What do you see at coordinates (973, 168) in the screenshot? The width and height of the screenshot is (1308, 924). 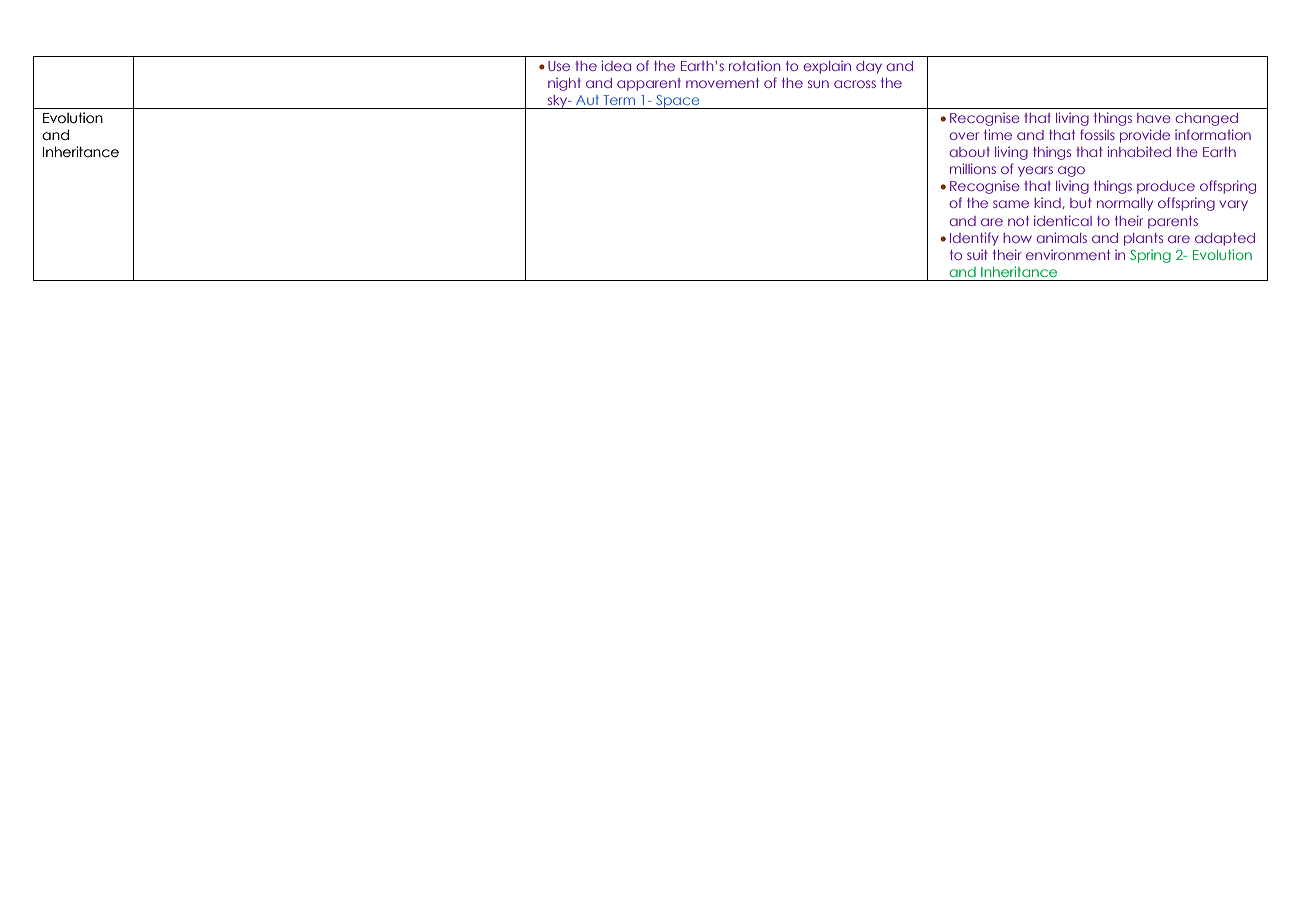 I see `millions` at bounding box center [973, 168].
